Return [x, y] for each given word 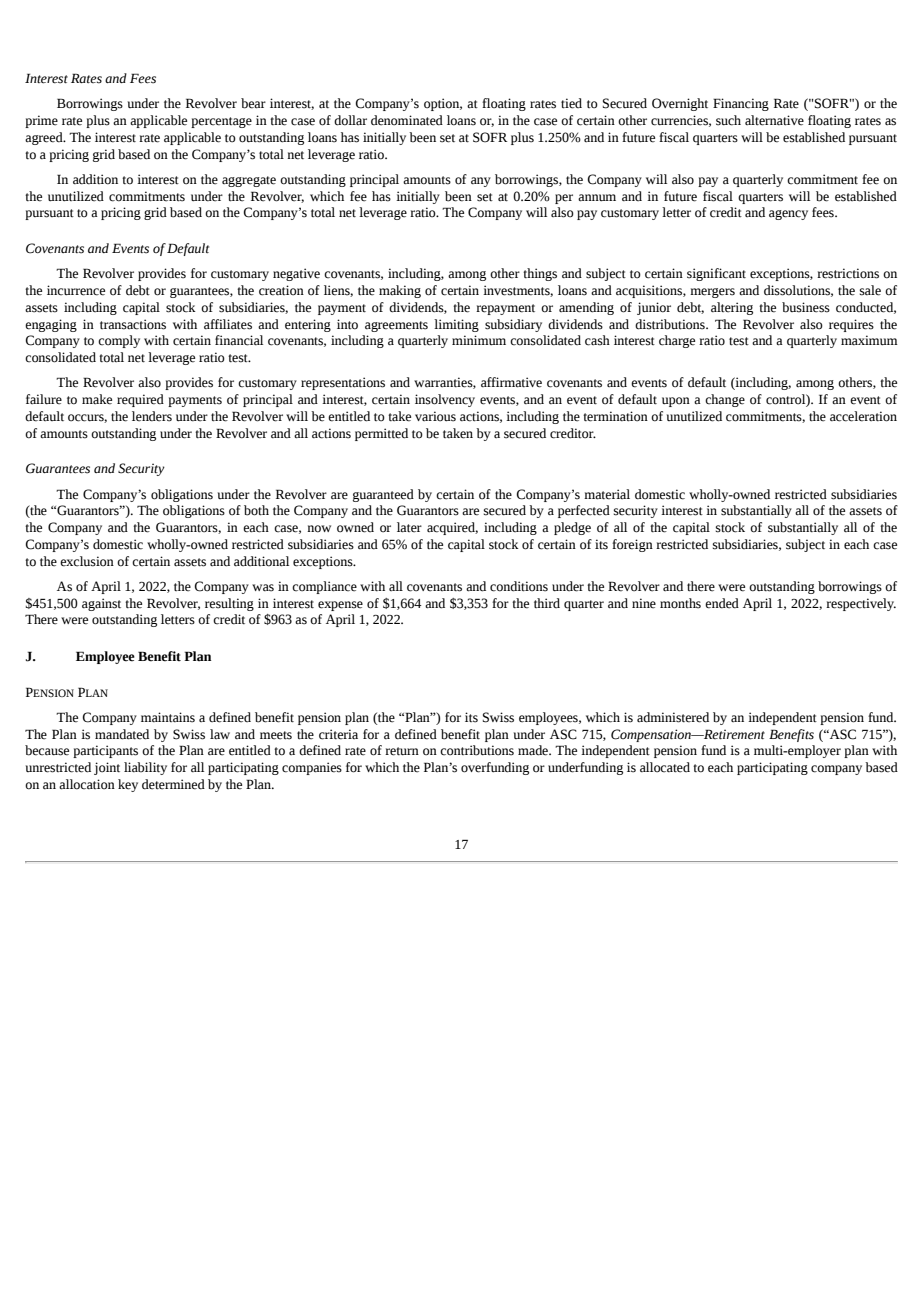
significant [716, 274]
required [140, 400]
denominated [407, 120]
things [540, 274]
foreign [632, 545]
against [101, 604]
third [547, 603]
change [725, 400]
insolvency [445, 400]
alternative [774, 120]
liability [145, 768]
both [256, 510]
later [409, 527]
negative [296, 274]
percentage [221, 122]
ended [722, 603]
